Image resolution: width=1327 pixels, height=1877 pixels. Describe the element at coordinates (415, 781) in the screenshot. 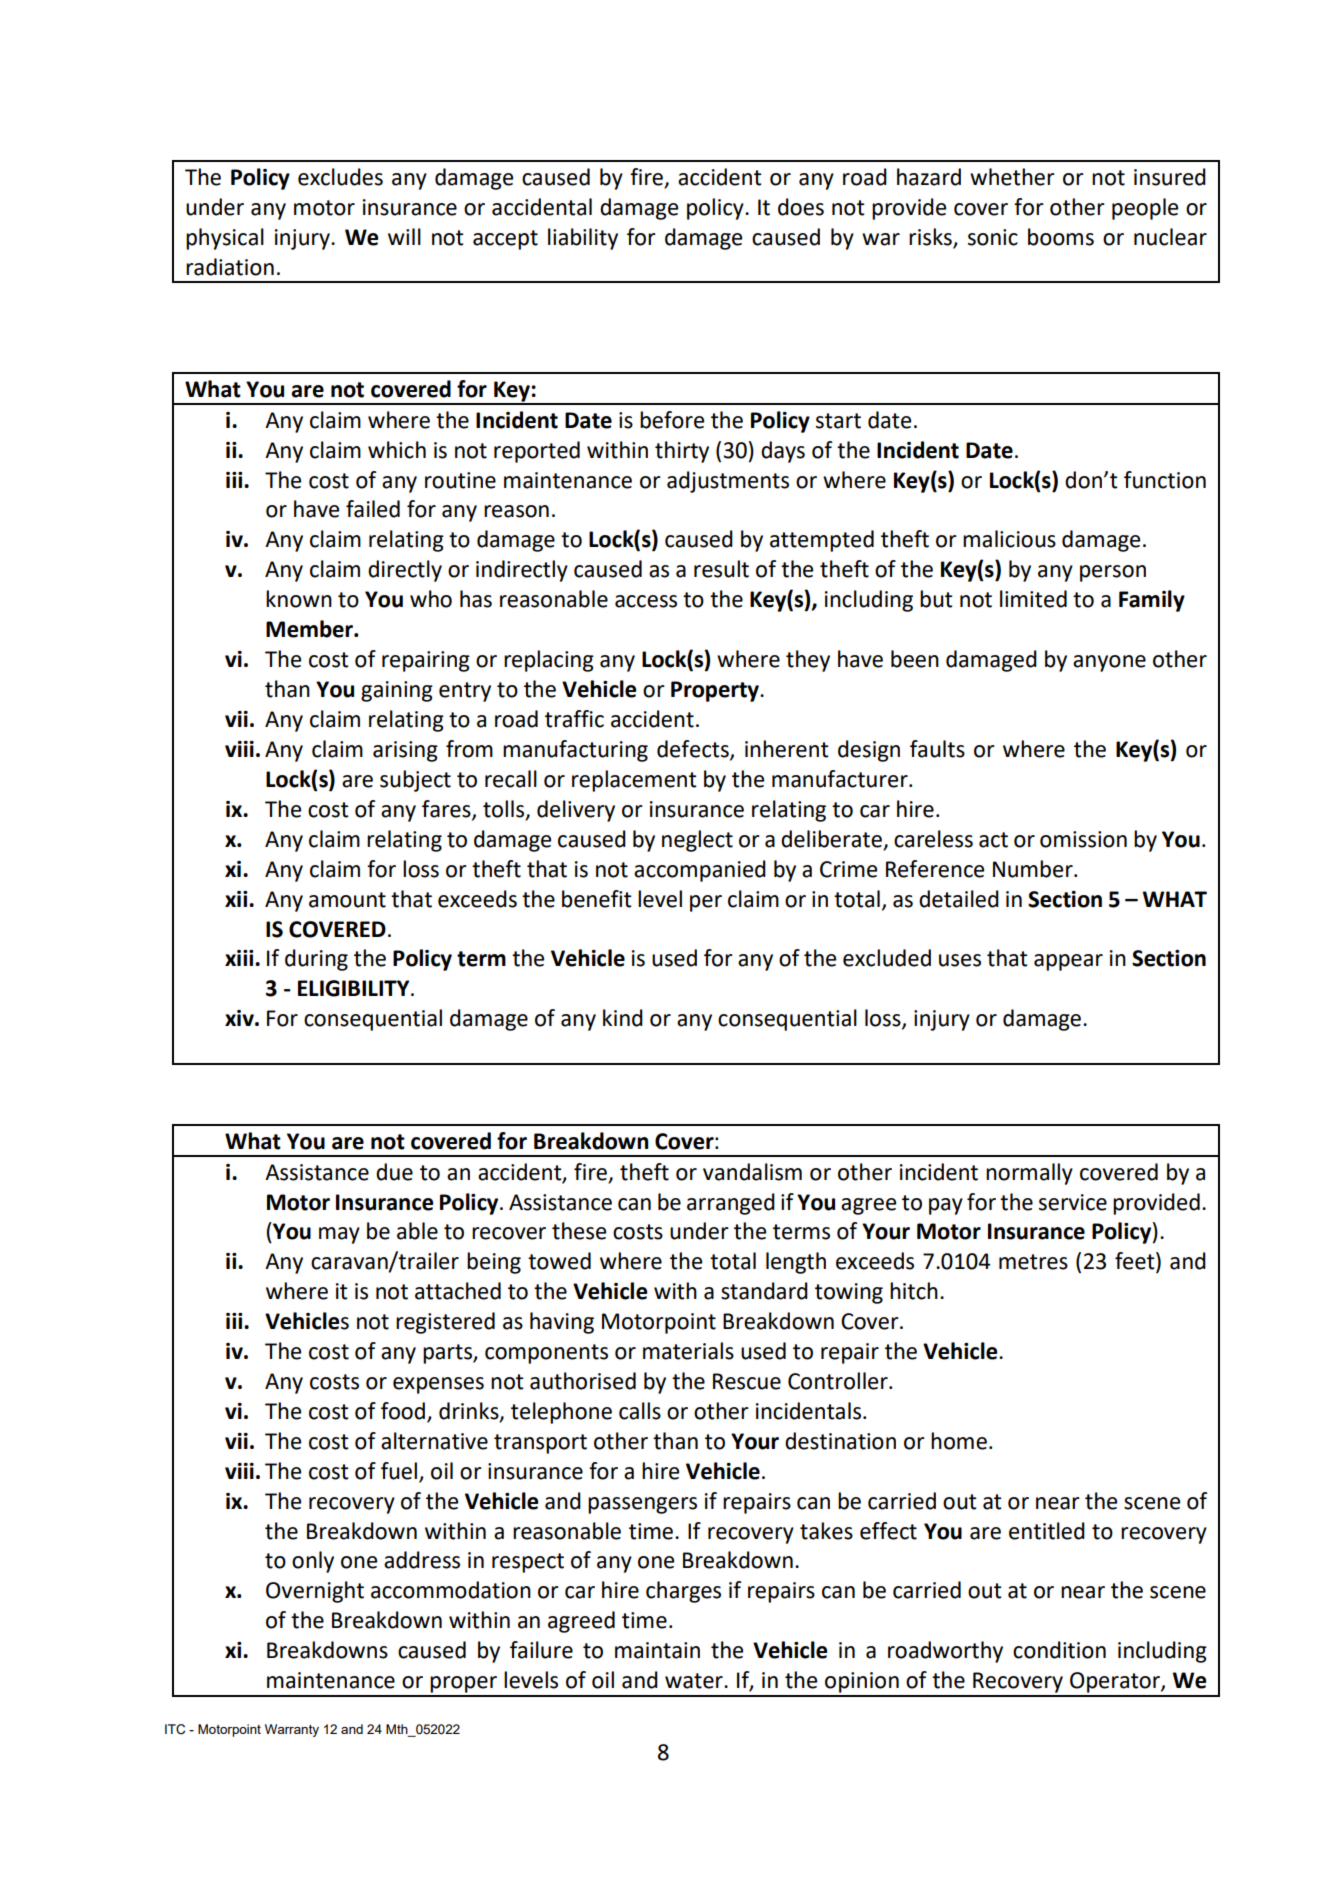

I see `subject` at that location.
